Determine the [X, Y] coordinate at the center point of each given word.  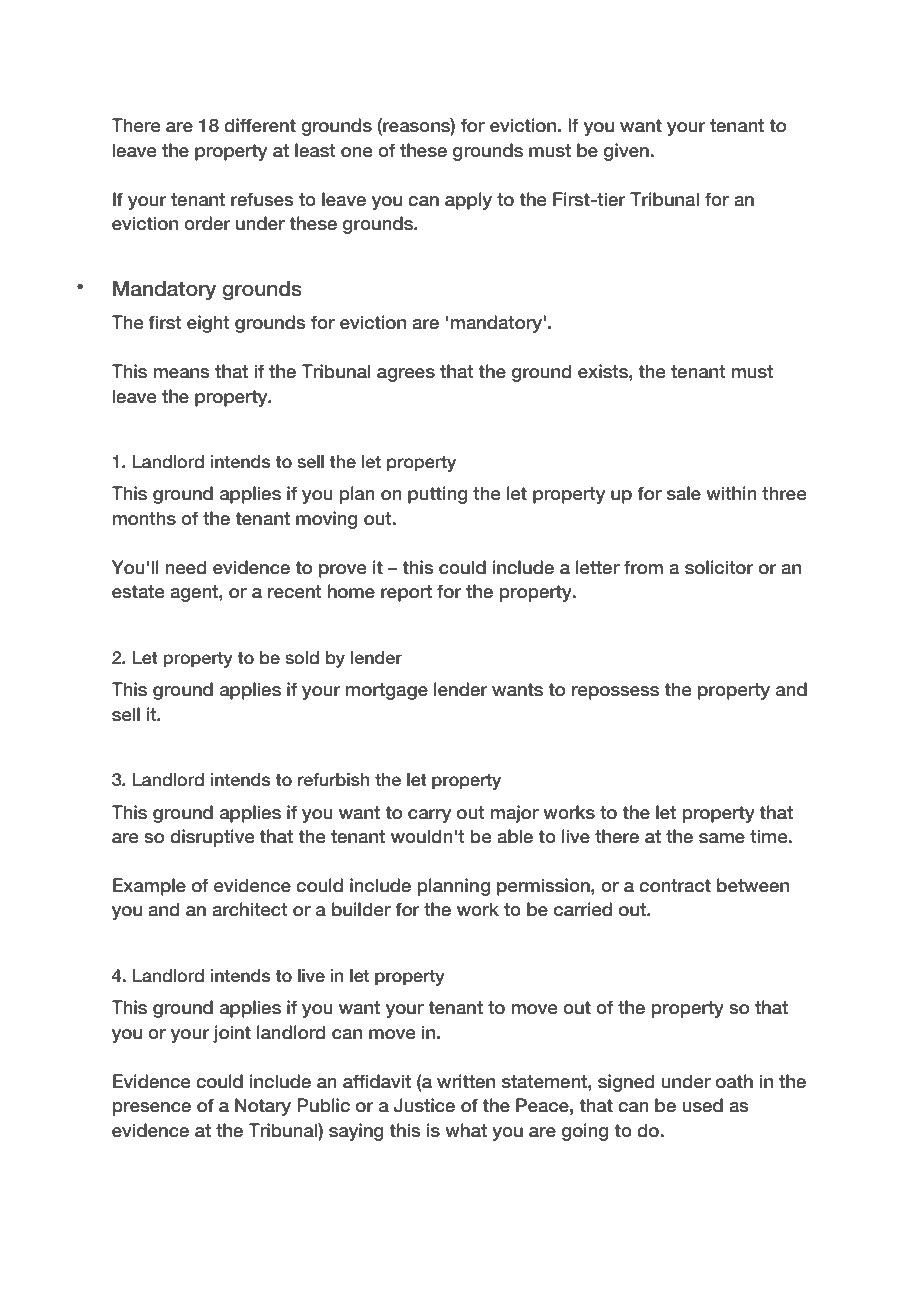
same [722, 838]
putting [438, 495]
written [466, 1081]
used [702, 1105]
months [144, 518]
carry [429, 816]
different [260, 125]
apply [468, 201]
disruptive [212, 838]
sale [684, 493]
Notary [263, 1107]
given [626, 152]
